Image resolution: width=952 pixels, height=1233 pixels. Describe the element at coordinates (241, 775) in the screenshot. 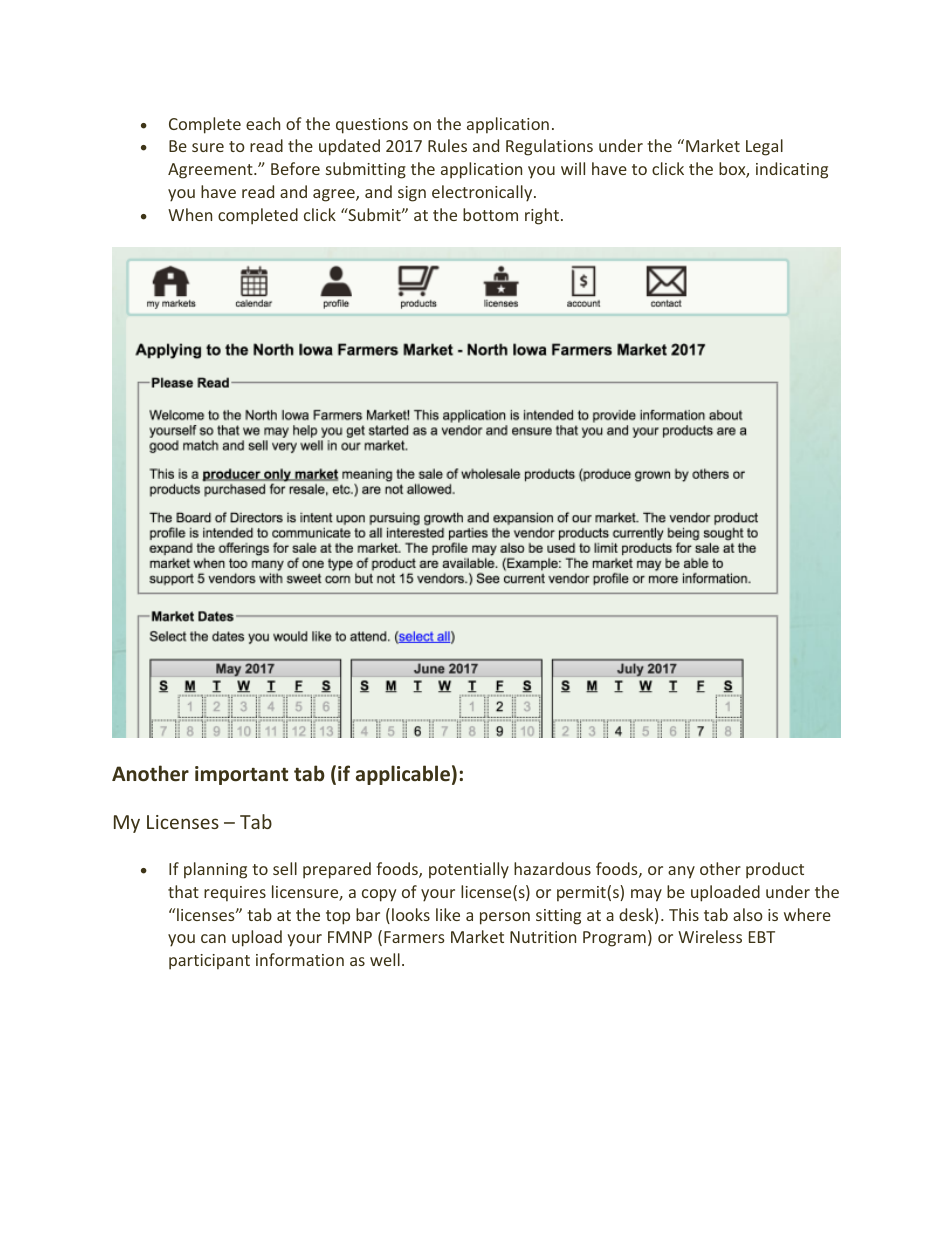

I see `important` at that location.
